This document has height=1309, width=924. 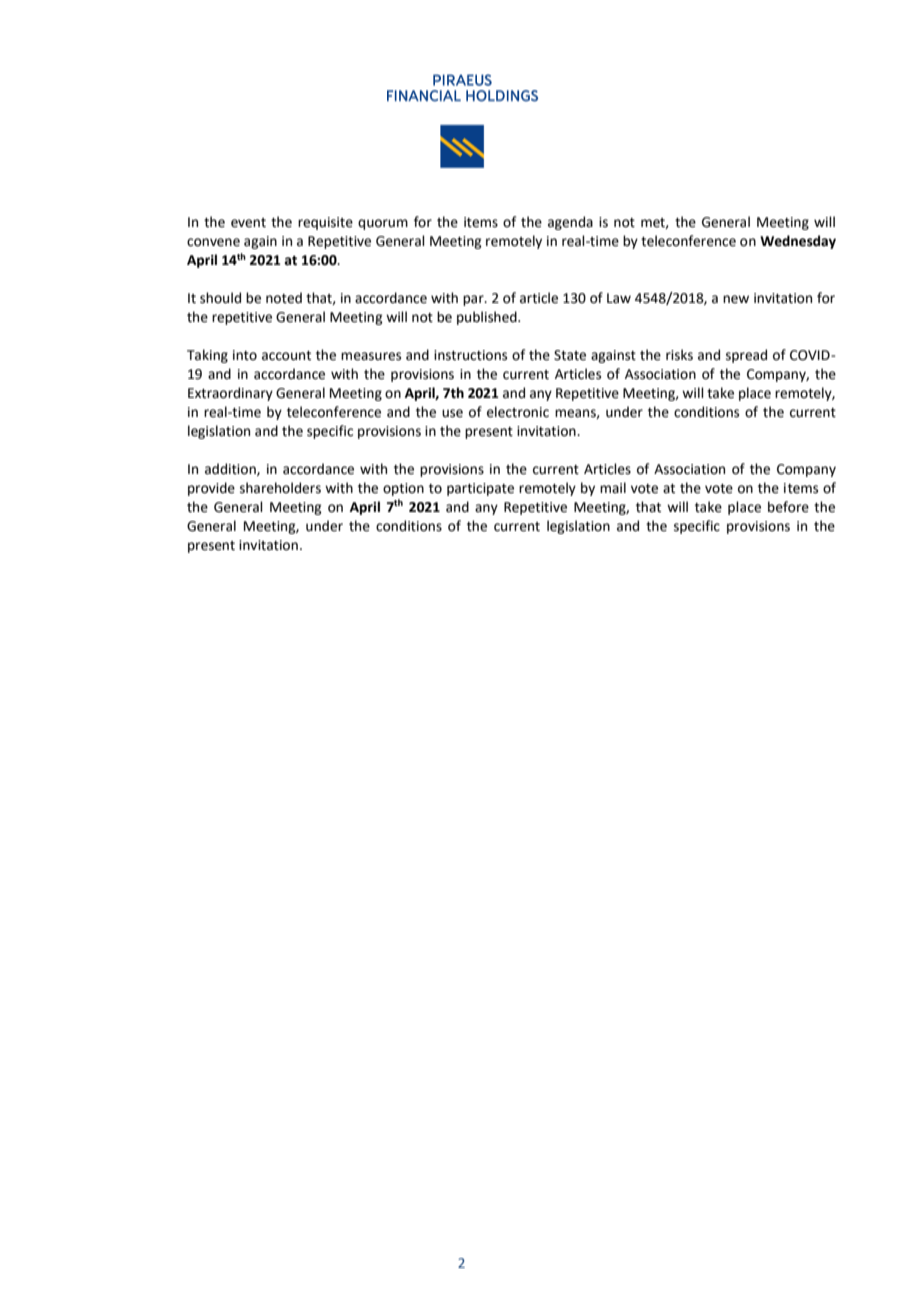 What do you see at coordinates (736, 299) in the document?
I see `new` at bounding box center [736, 299].
